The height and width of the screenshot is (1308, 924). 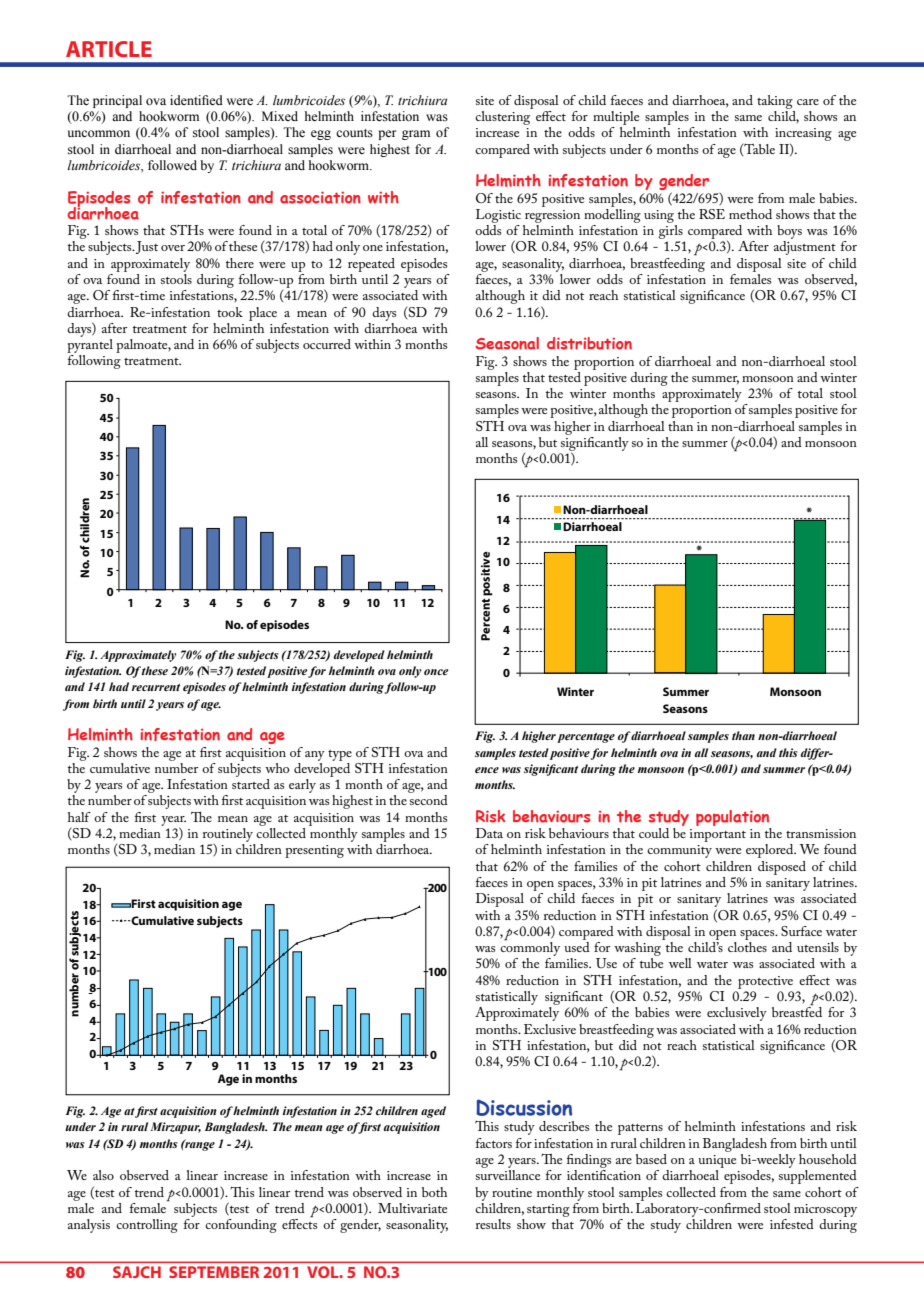 I want to click on important, so click(x=718, y=835).
